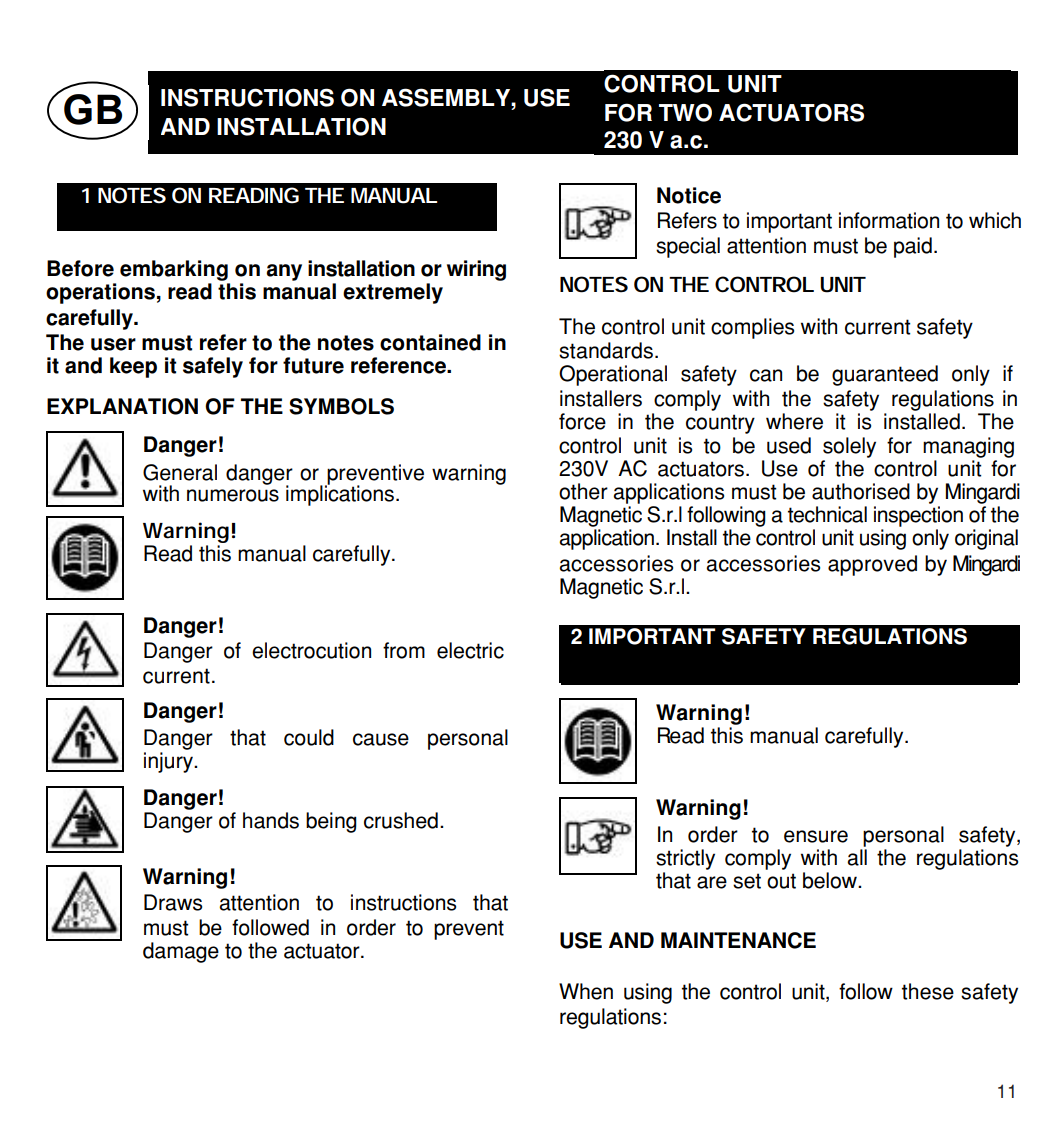 The width and height of the page is (1064, 1127). Describe the element at coordinates (816, 836) in the page. I see `ensure` at that location.
